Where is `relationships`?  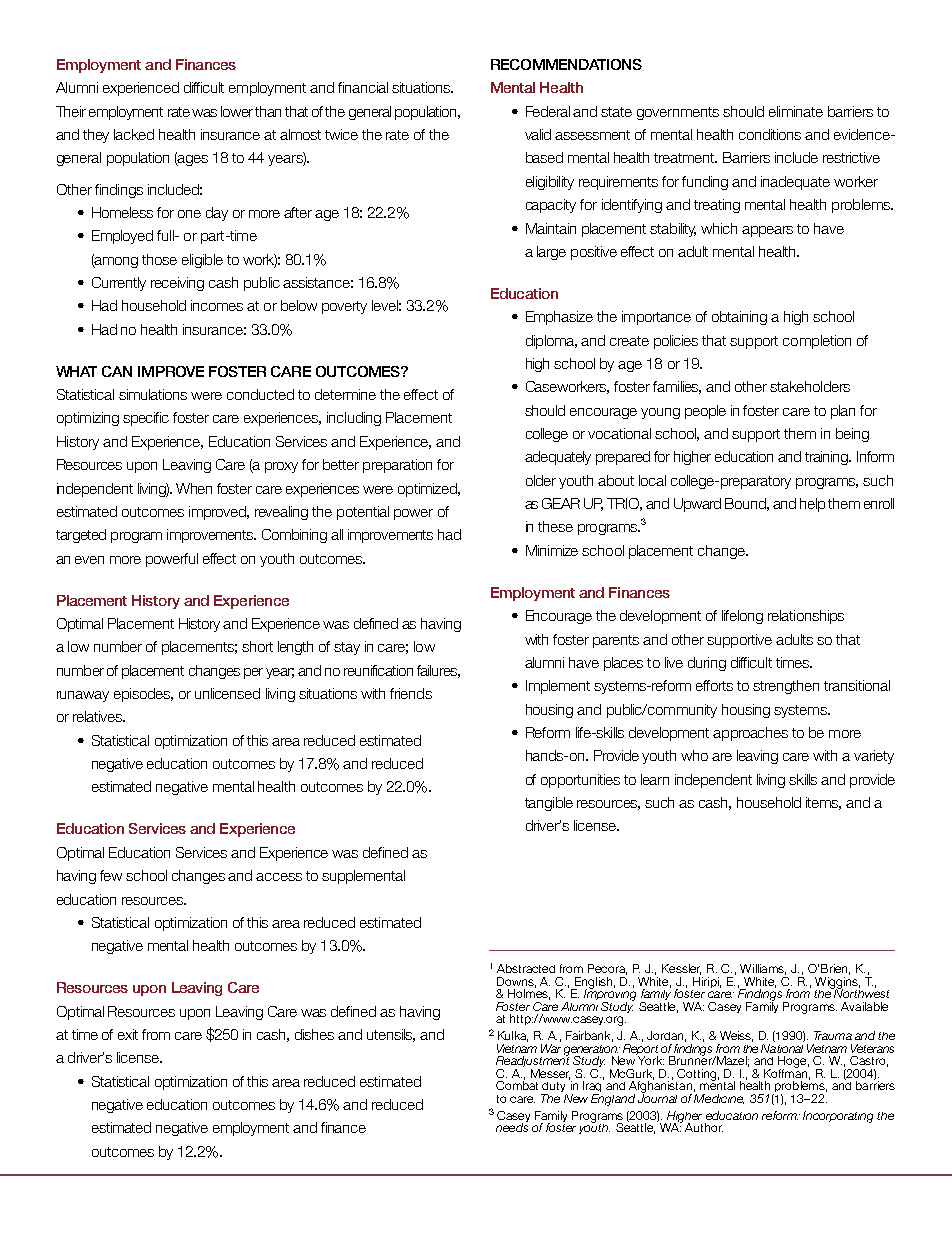
relationships is located at coordinates (806, 617).
